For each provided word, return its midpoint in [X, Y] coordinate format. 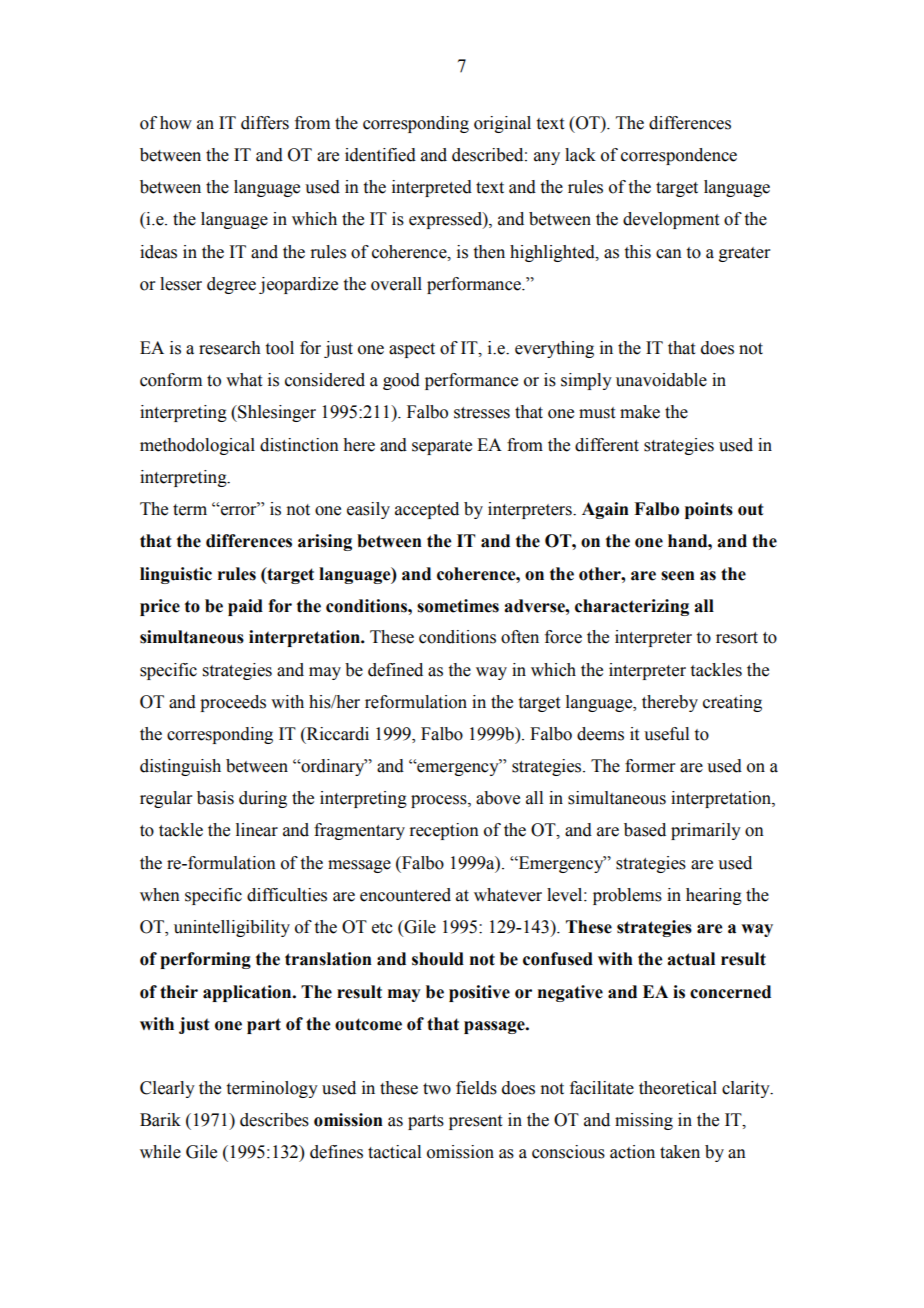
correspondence [679, 156]
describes [274, 1120]
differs [265, 123]
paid [245, 607]
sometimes [458, 606]
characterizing [632, 607]
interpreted [432, 188]
